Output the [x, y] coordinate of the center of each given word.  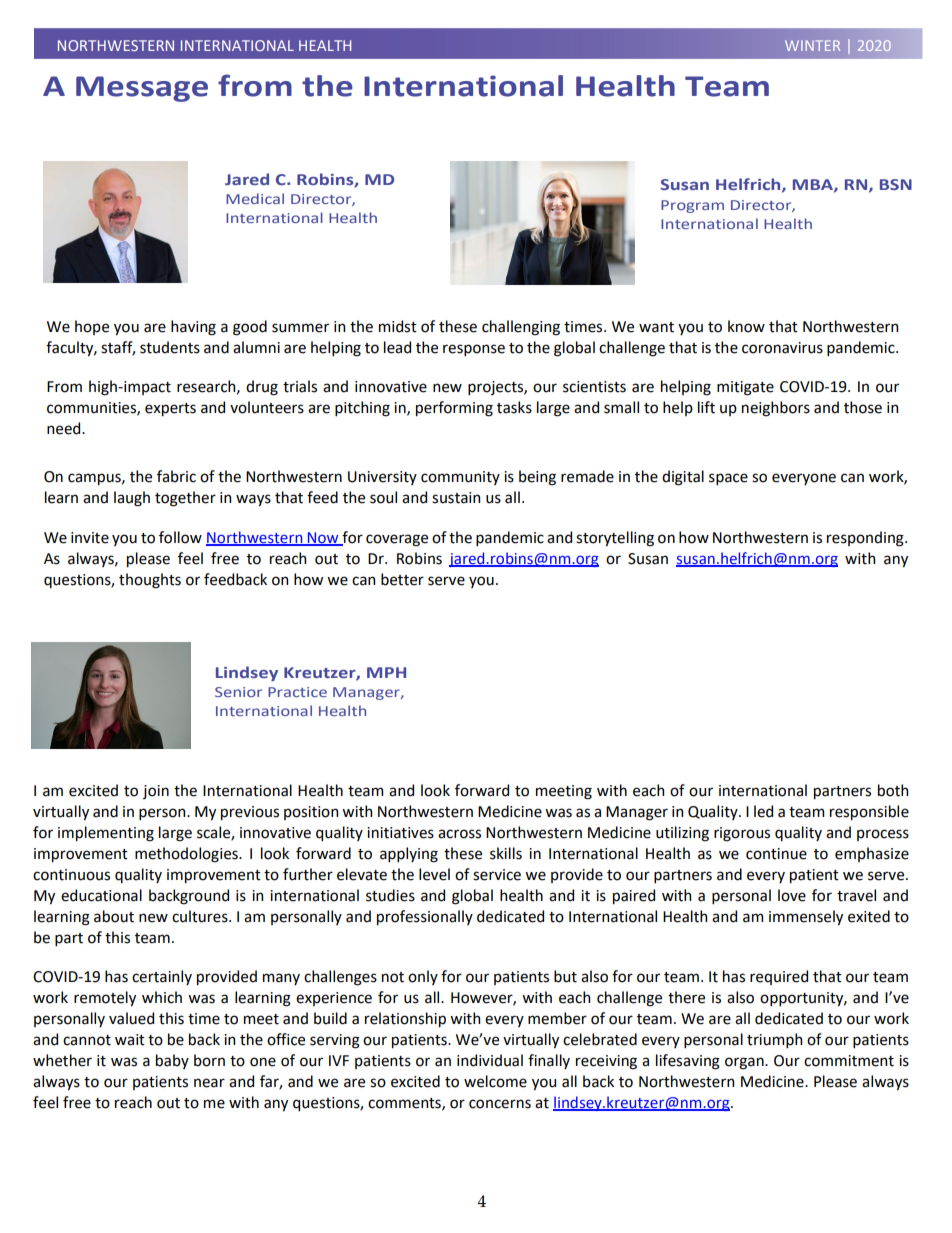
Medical [255, 198]
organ [745, 1063]
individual [490, 1060]
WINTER [812, 45]
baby [172, 1061]
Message [142, 89]
